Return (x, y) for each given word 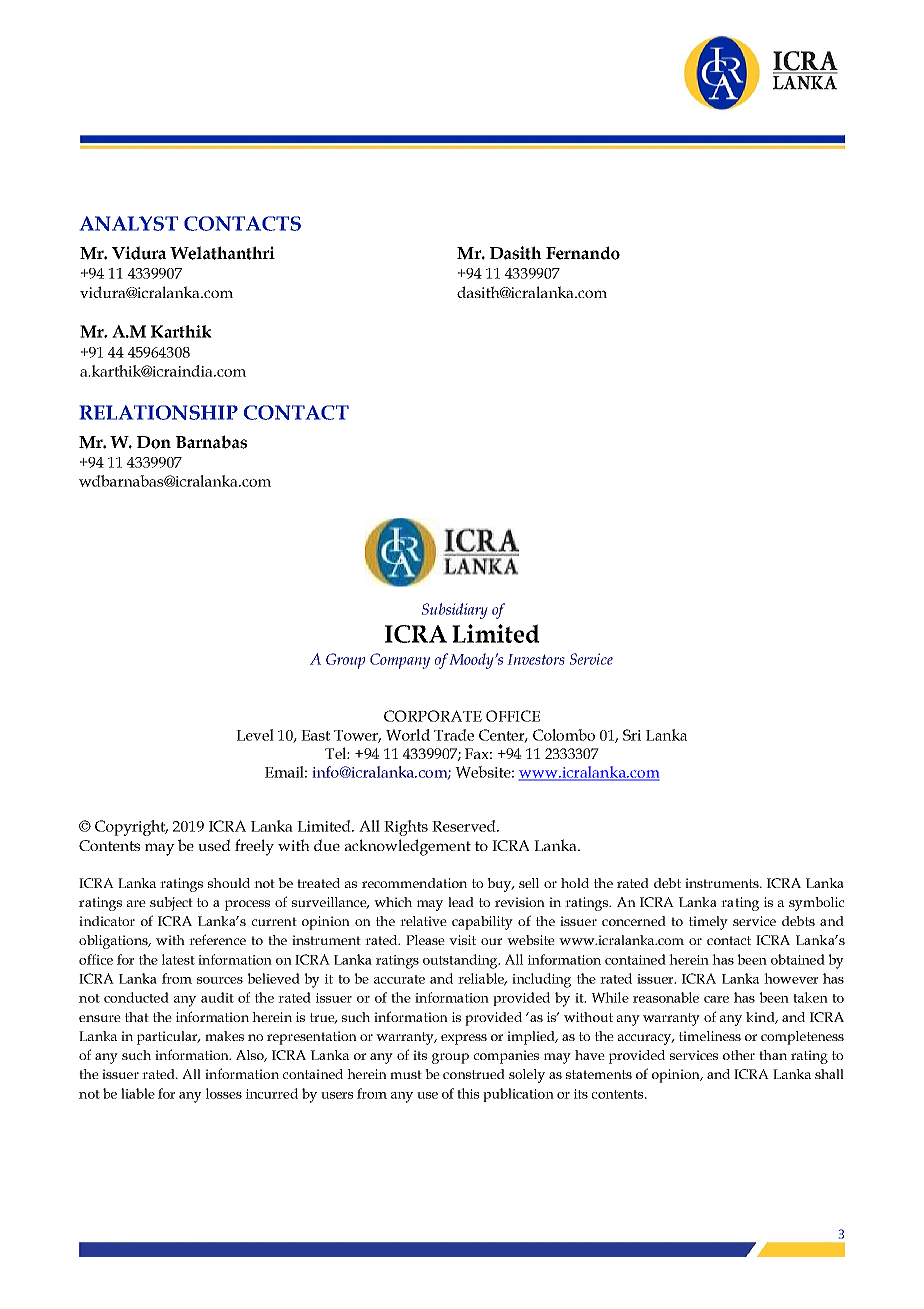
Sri (632, 735)
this (468, 1093)
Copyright (131, 828)
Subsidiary (455, 611)
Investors (536, 659)
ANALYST (129, 223)
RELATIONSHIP (159, 412)
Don (154, 442)
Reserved (465, 826)
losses (224, 1093)
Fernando (583, 253)
